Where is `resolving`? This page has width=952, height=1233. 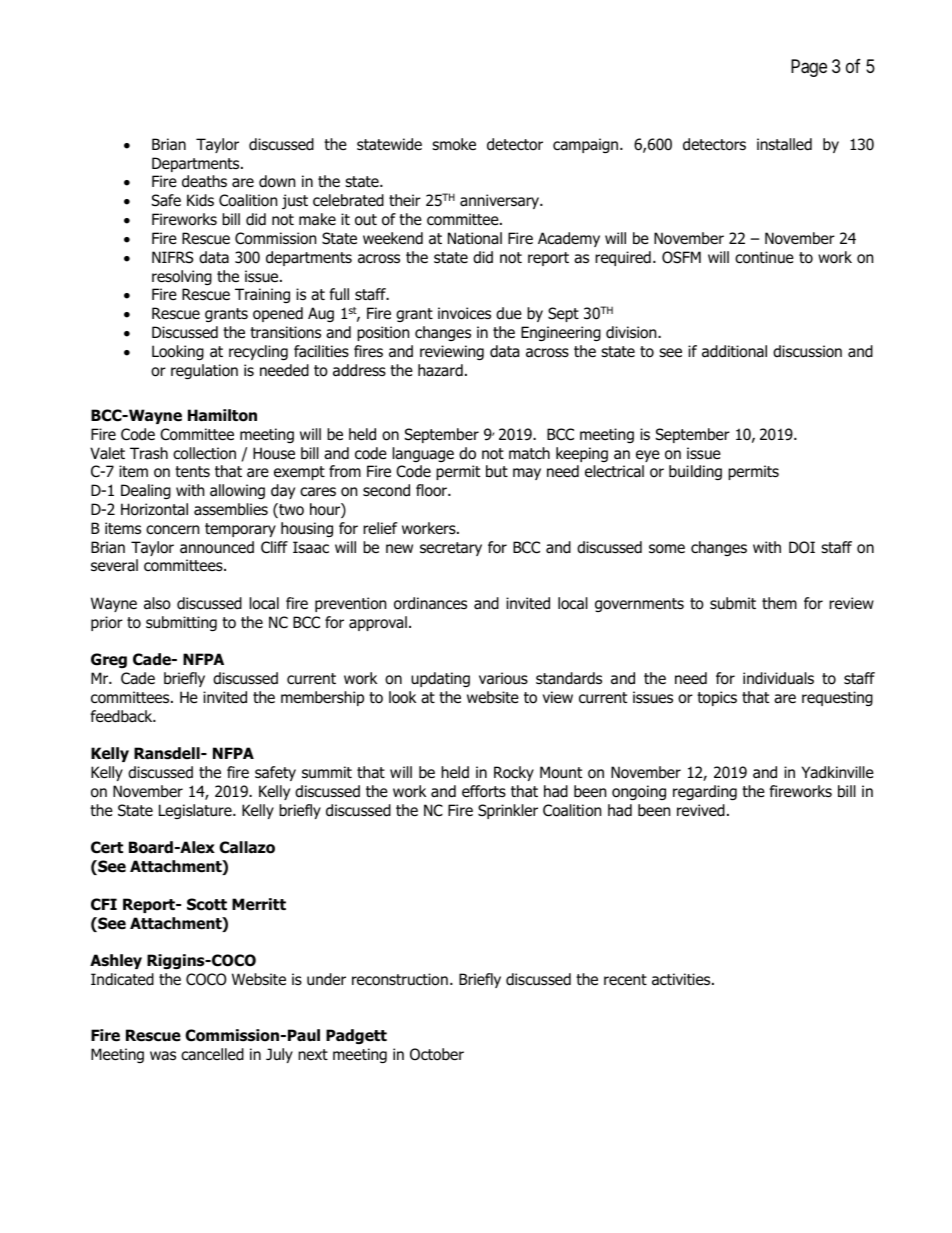 resolving is located at coordinates (182, 277).
